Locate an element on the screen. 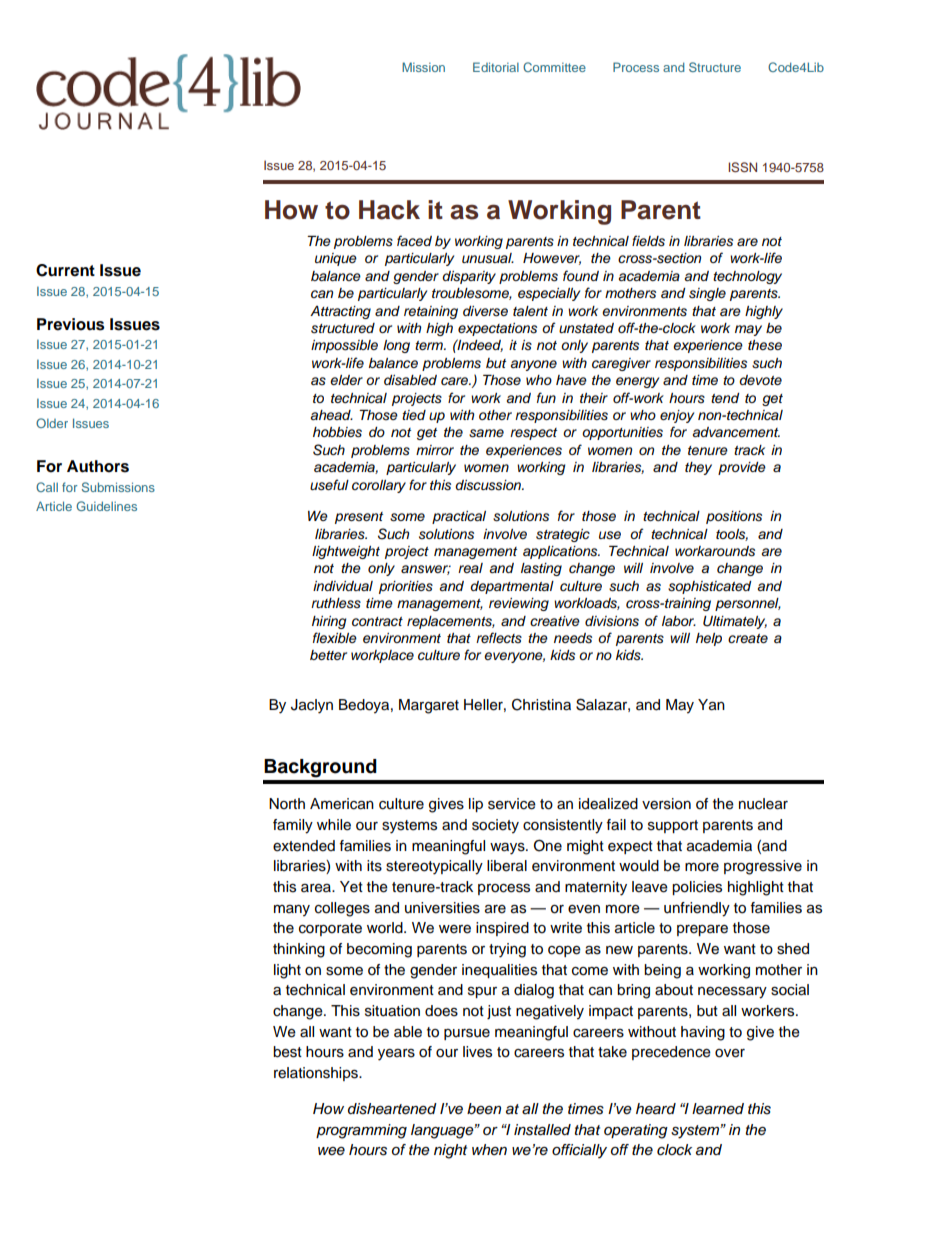  labor is located at coordinates (679, 621).
